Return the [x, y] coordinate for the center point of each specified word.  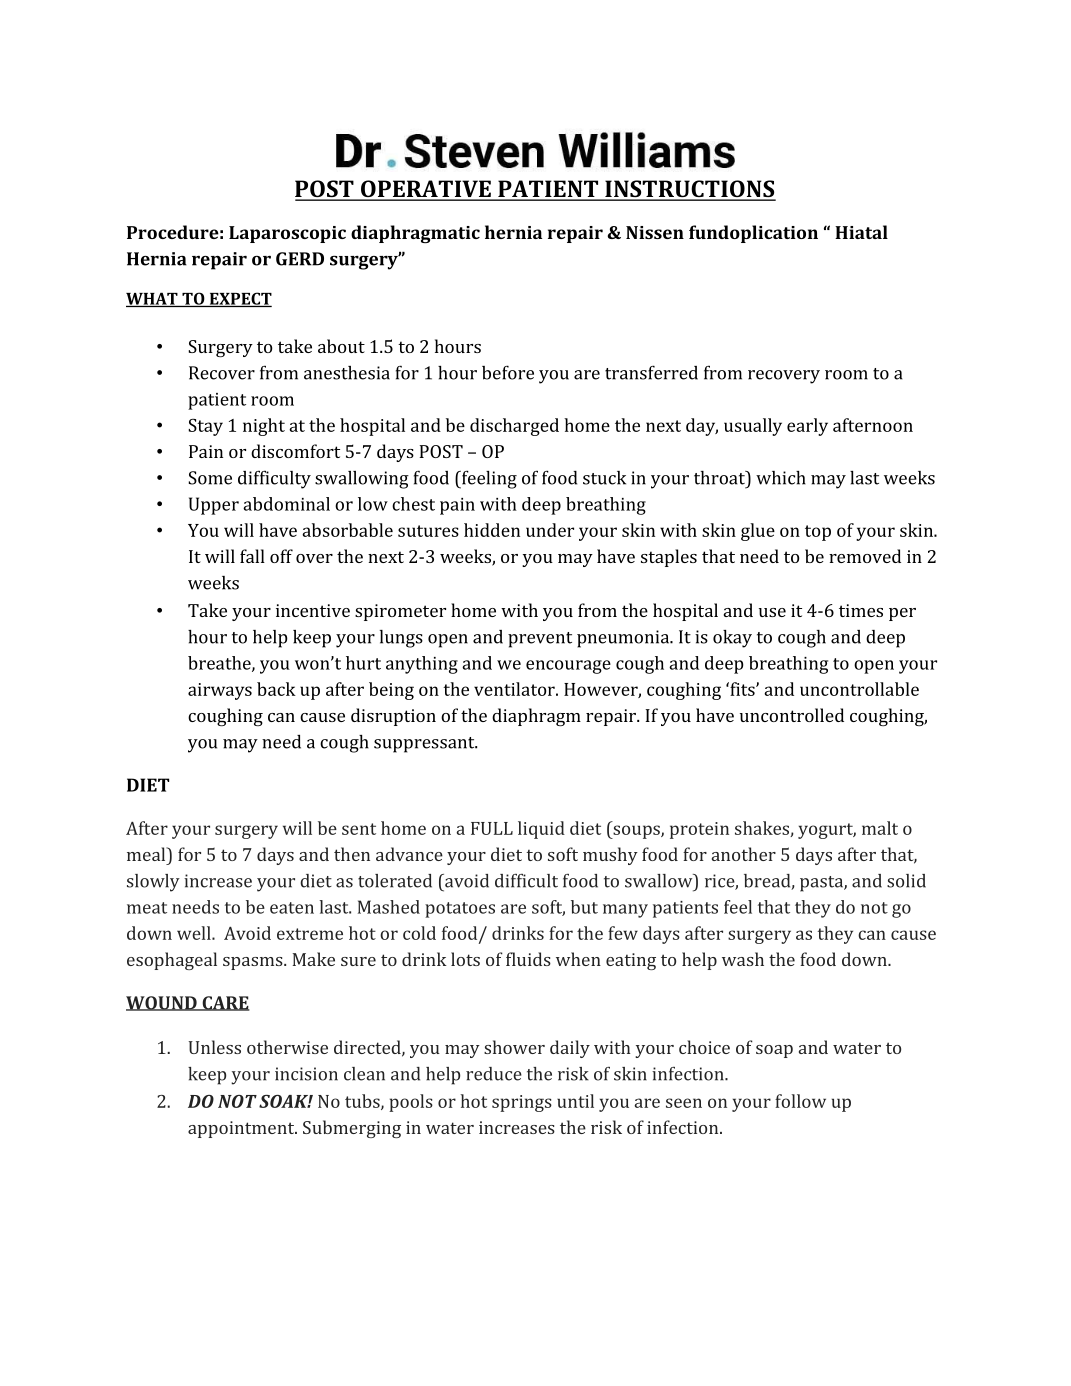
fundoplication [753, 234]
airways [220, 691]
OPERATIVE [425, 190]
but [584, 907]
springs [522, 1103]
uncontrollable [859, 689]
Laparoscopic [287, 234]
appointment [242, 1129]
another [744, 854]
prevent [540, 640]
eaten [292, 908]
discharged [514, 427]
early [807, 427]
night [264, 427]
